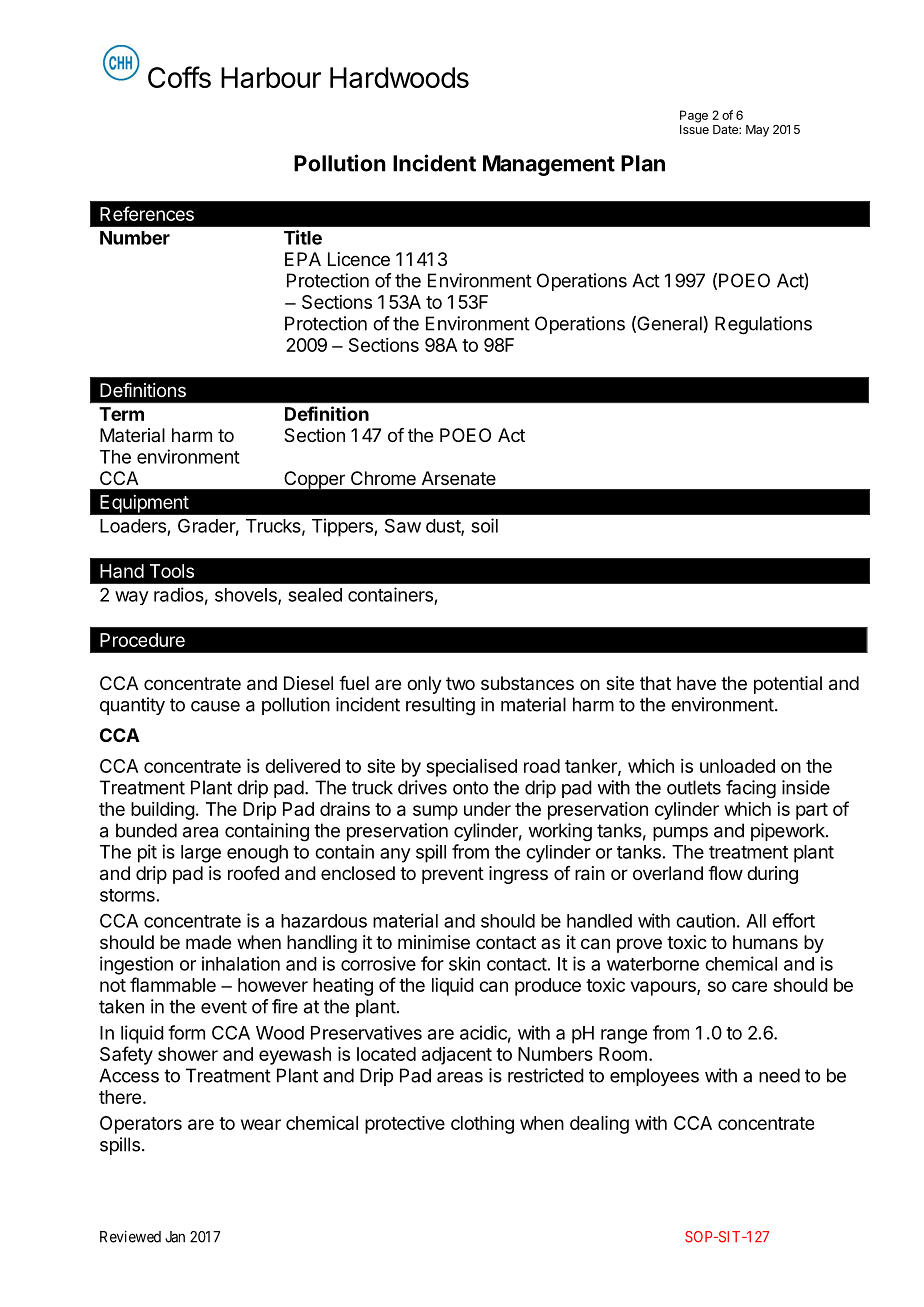 The width and height of the screenshot is (924, 1307). What do you see at coordinates (726, 129) in the screenshot?
I see `Date` at bounding box center [726, 129].
